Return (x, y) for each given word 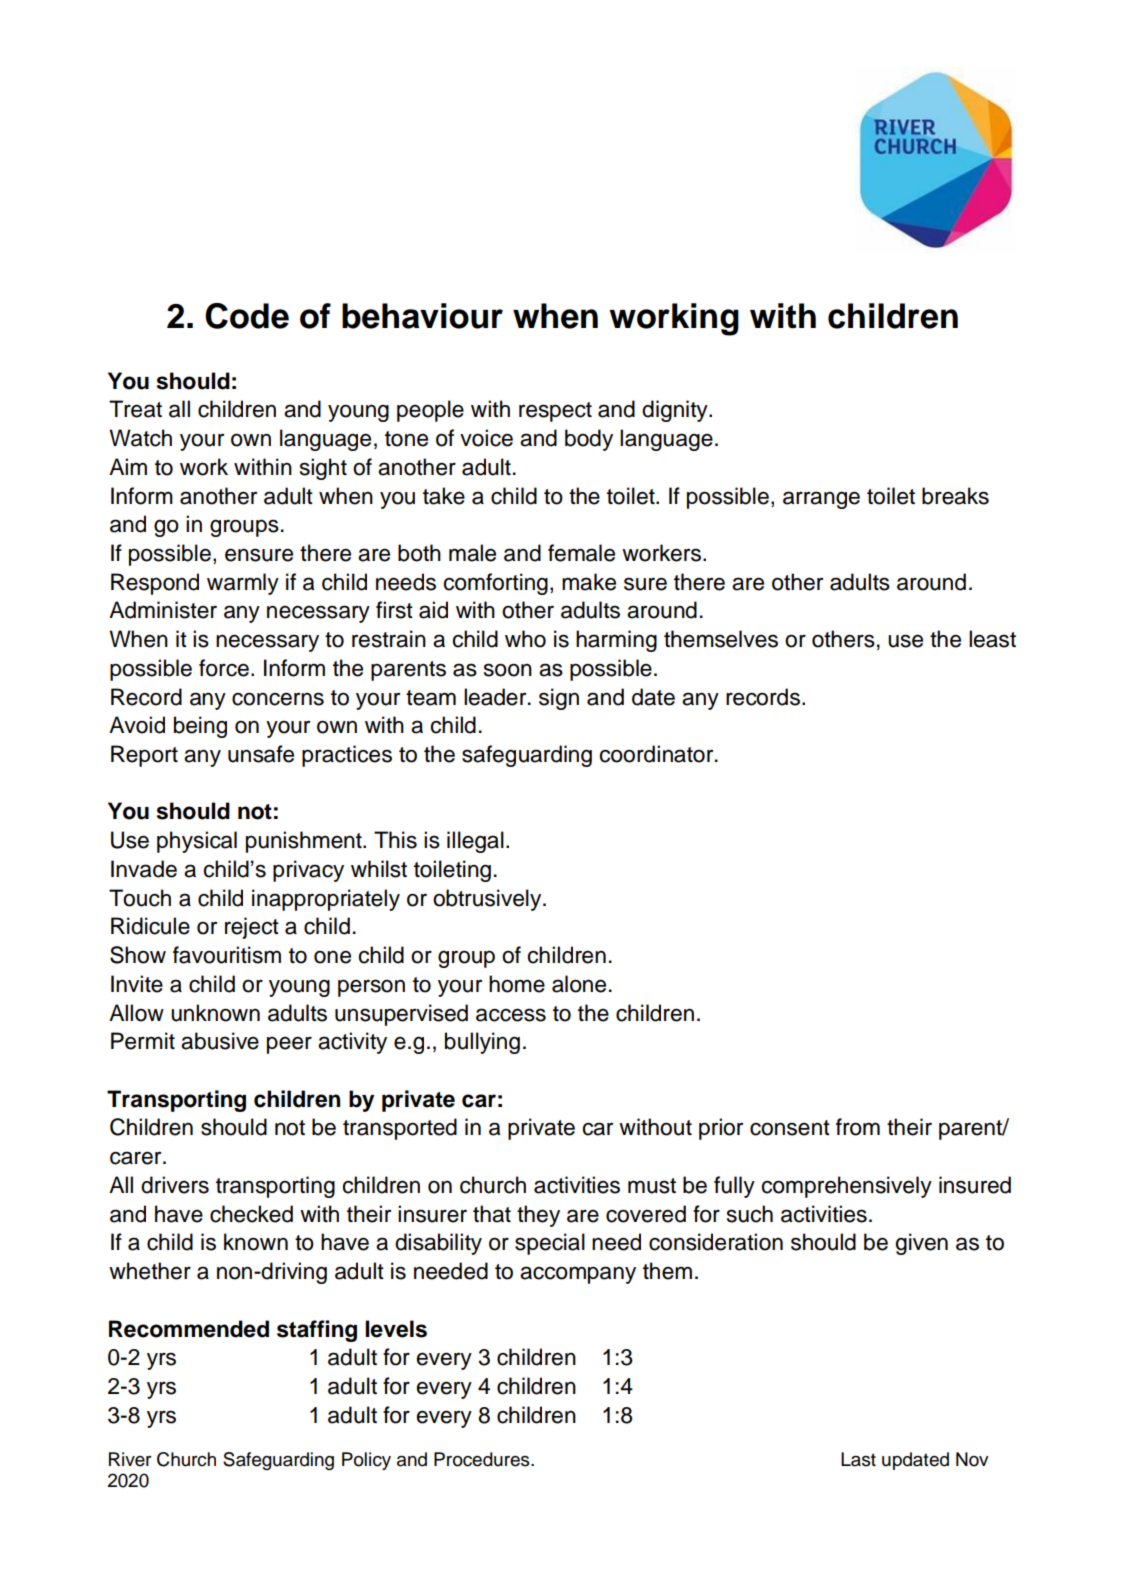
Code (247, 316)
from (858, 1127)
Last (858, 1459)
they (538, 1216)
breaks (955, 496)
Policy (366, 1461)
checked (251, 1214)
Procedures (483, 1459)
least (992, 639)
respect (555, 412)
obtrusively (488, 900)
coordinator (658, 754)
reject (252, 928)
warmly (243, 584)
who (525, 639)
